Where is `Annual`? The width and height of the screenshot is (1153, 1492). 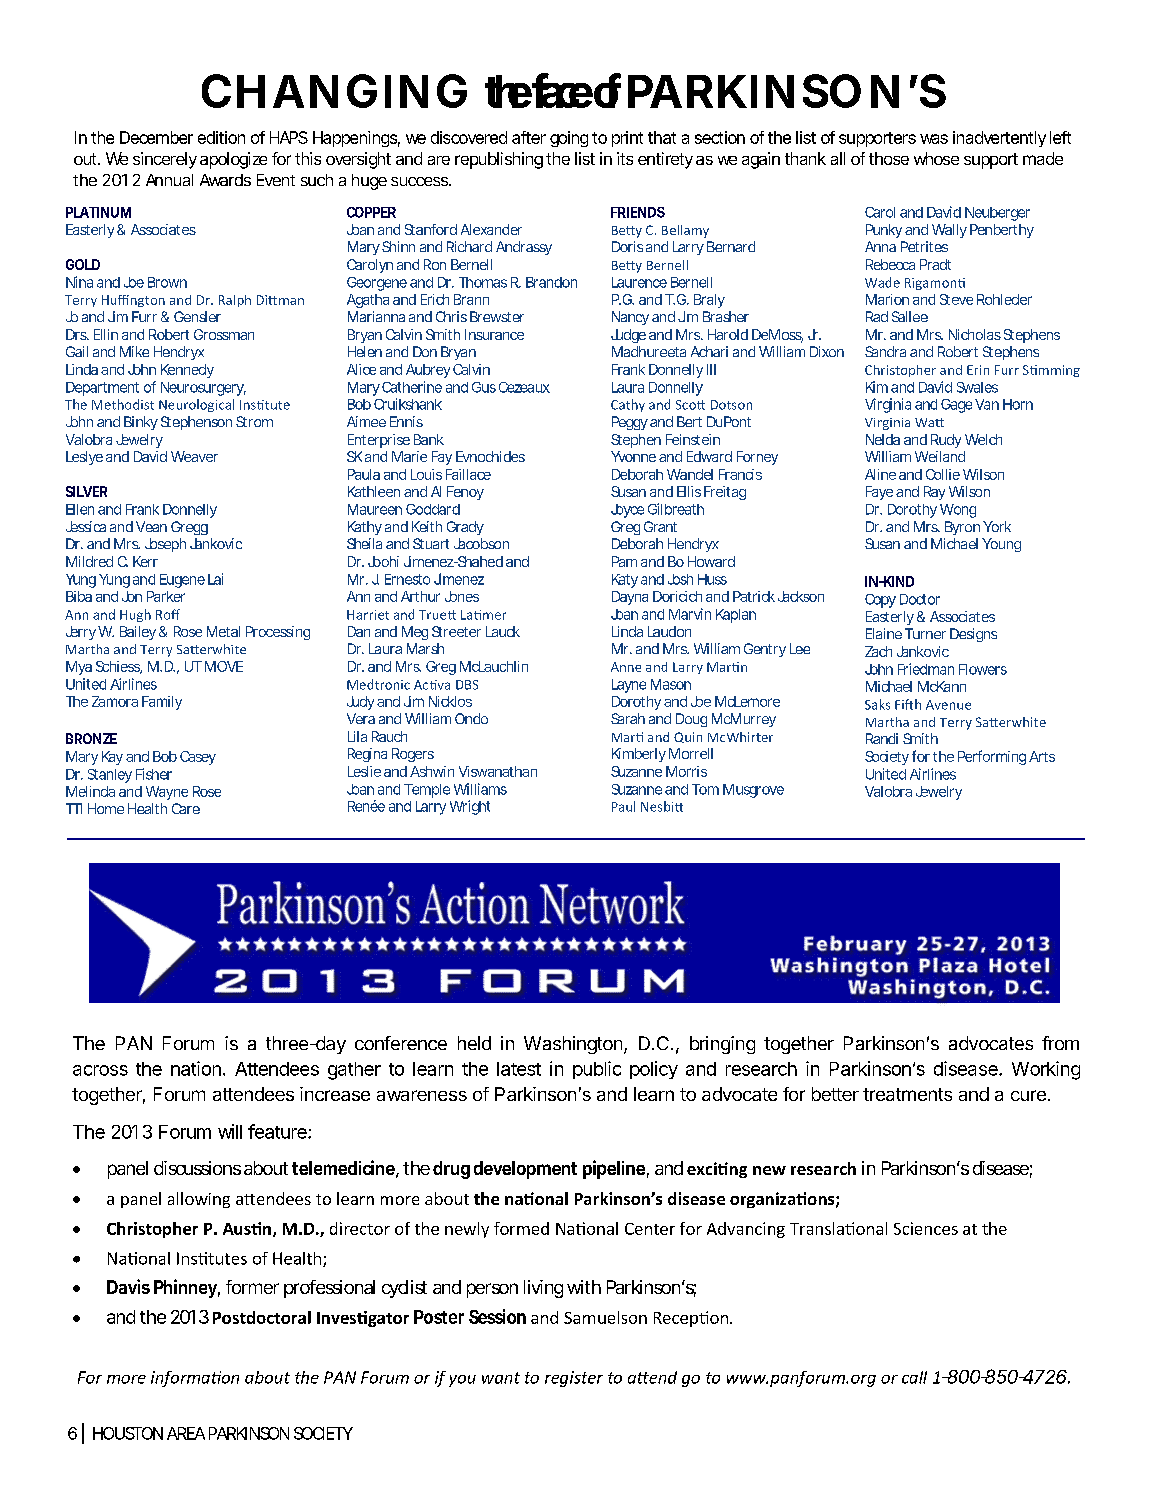 Annual is located at coordinates (169, 180).
